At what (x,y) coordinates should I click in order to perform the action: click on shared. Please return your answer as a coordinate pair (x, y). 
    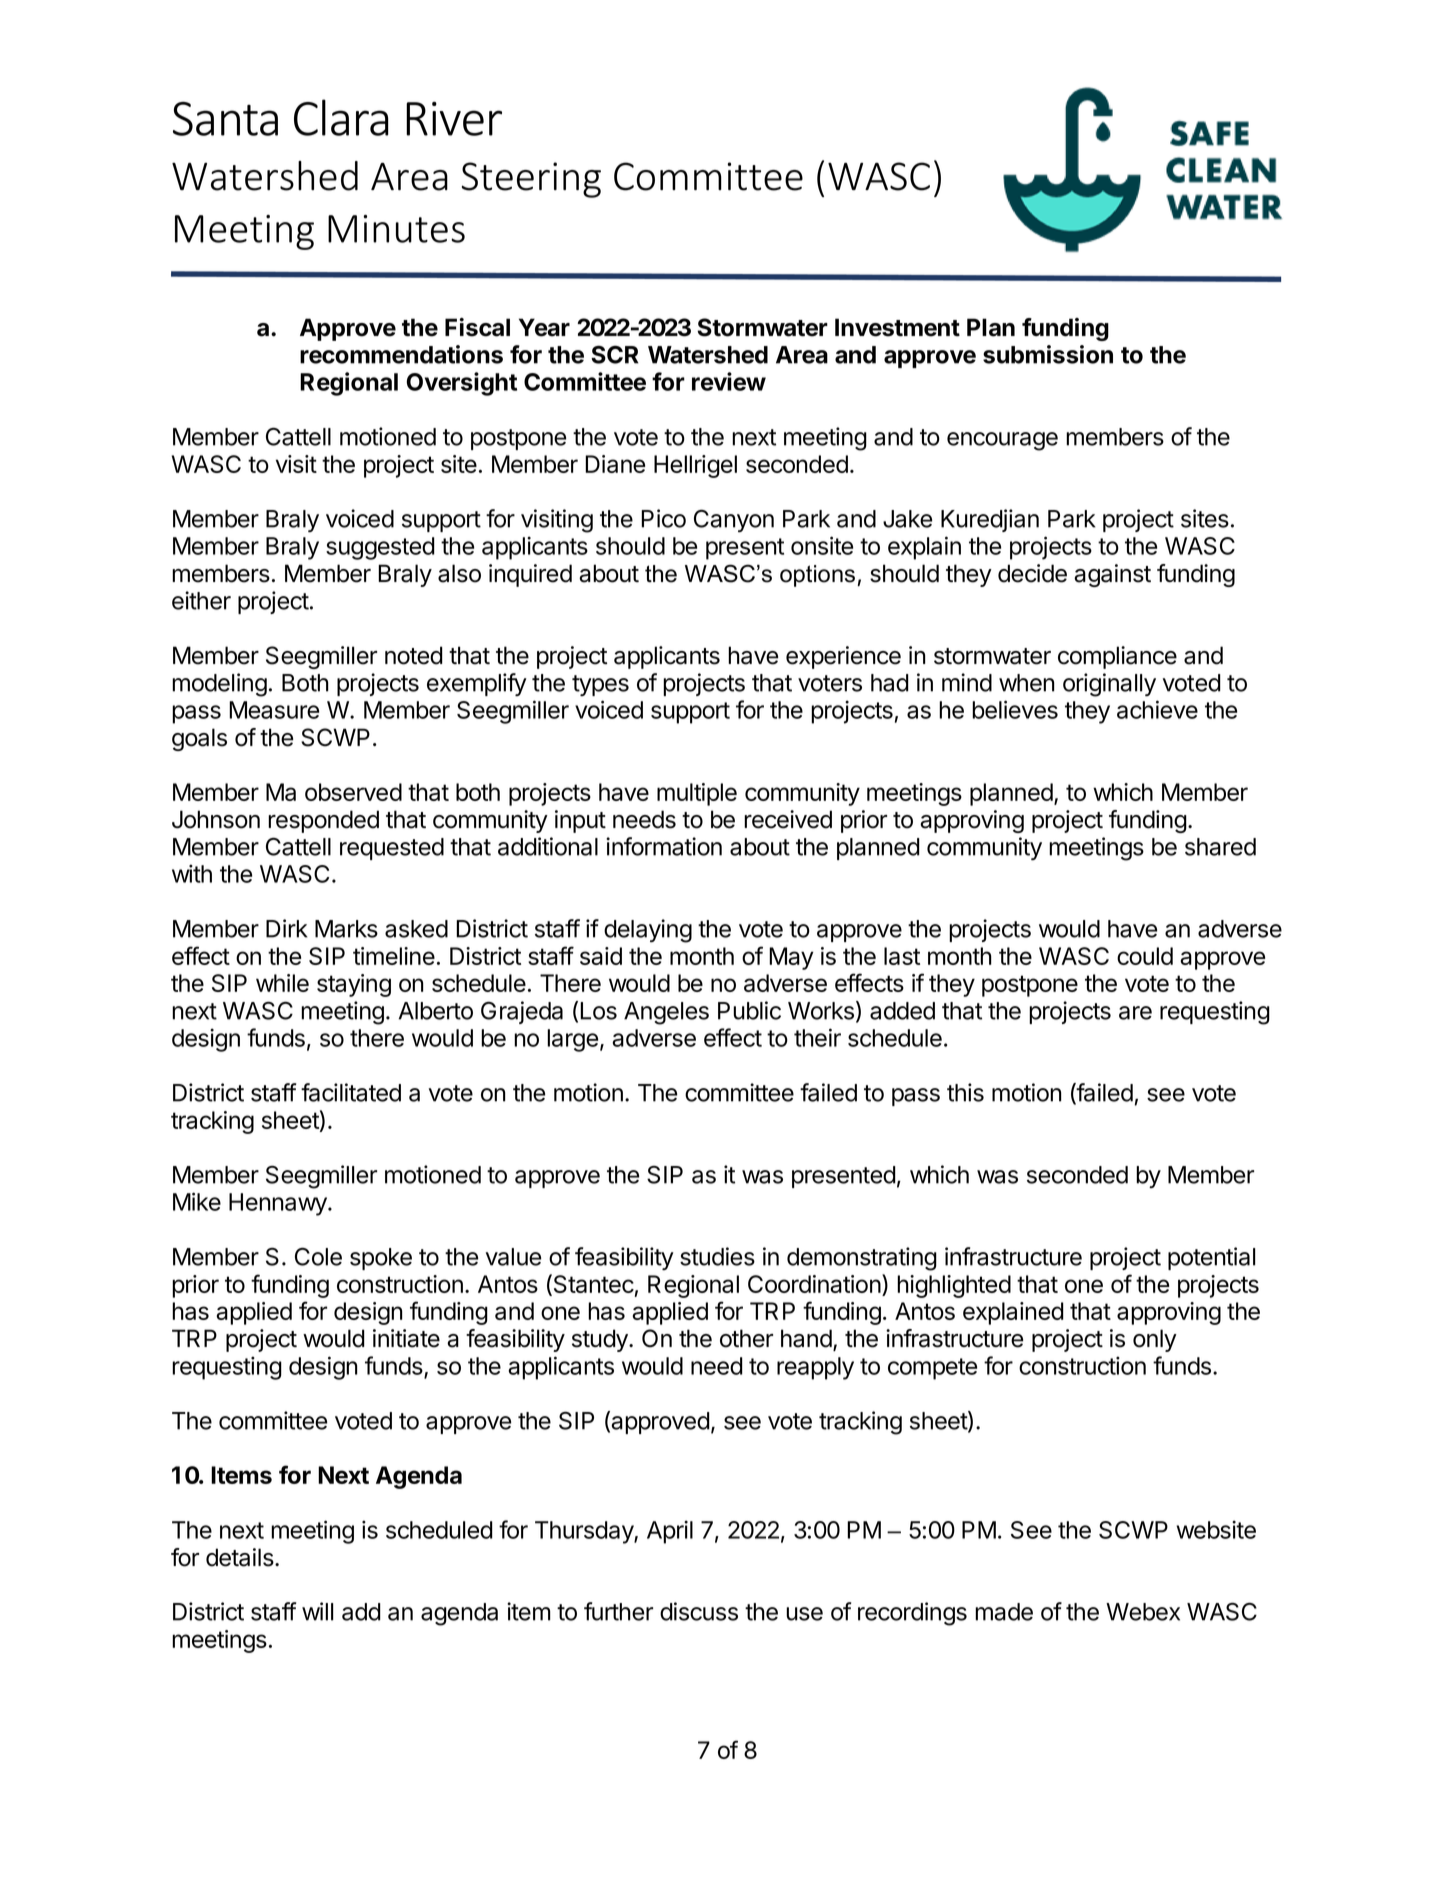
    Looking at the image, I should click on (1220, 847).
